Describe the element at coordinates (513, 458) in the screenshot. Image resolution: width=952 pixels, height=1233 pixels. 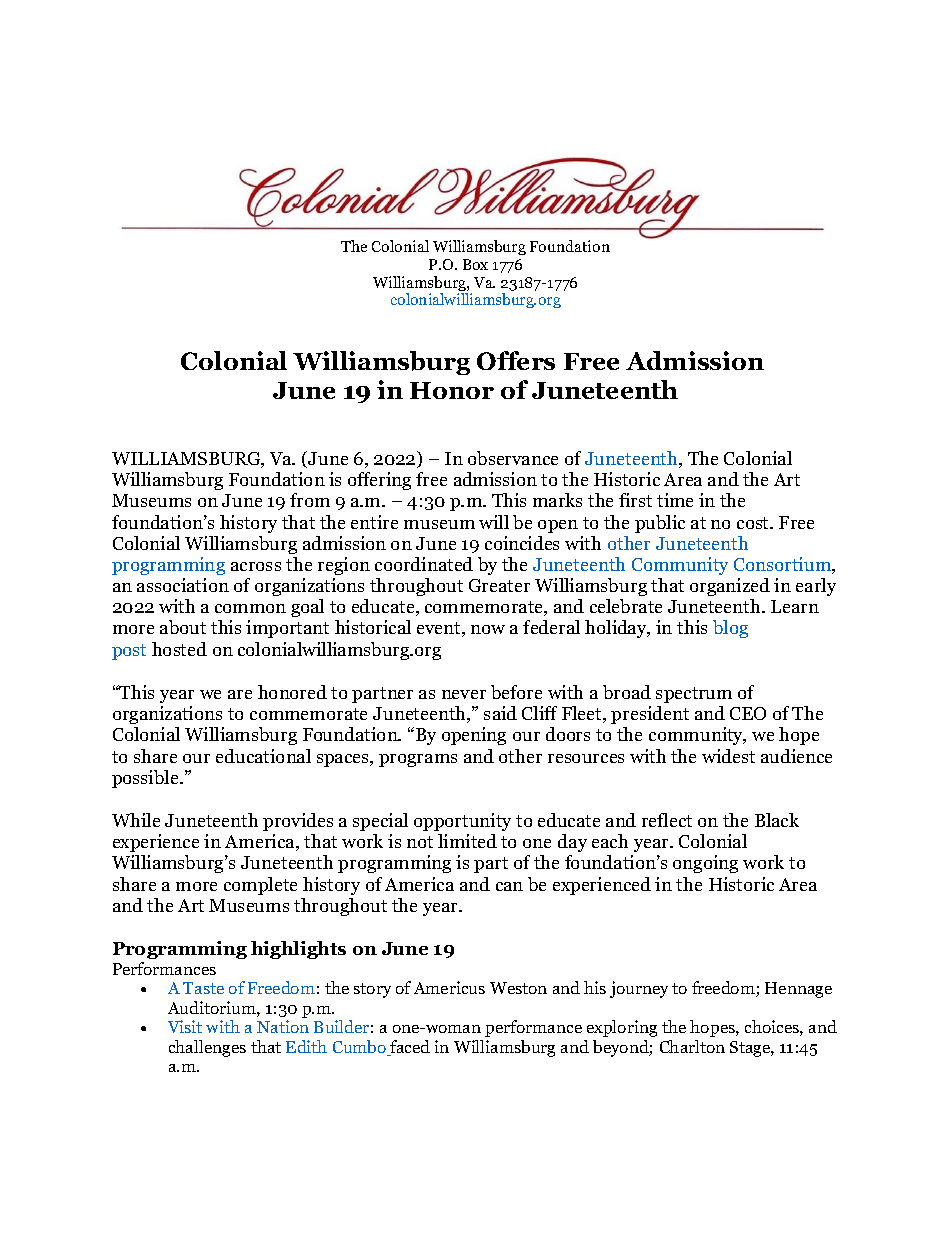
I see `observance` at that location.
